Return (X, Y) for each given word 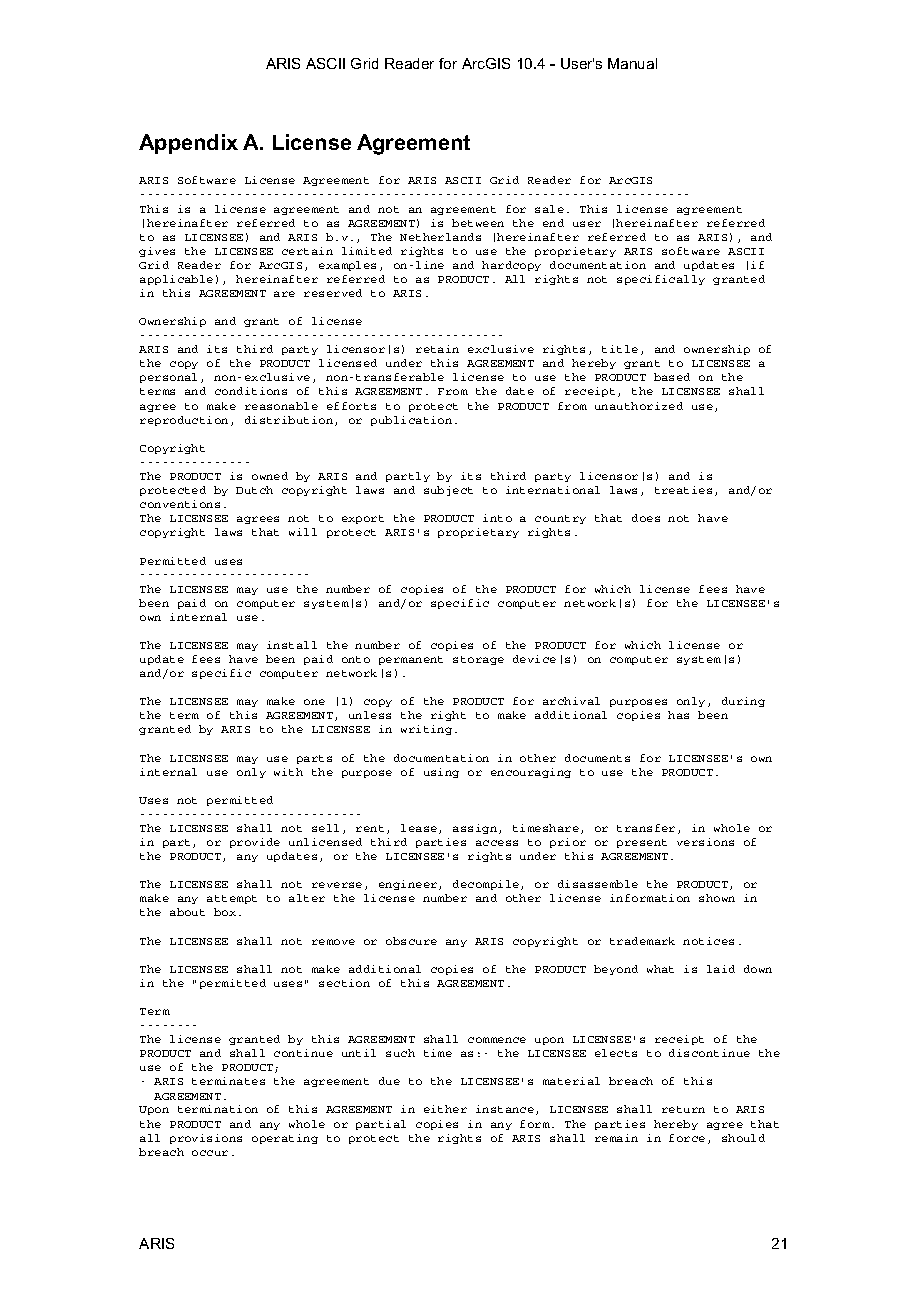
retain (437, 349)
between (478, 223)
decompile (487, 885)
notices (708, 941)
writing (426, 730)
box (225, 912)
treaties (683, 490)
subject (448, 491)
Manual (632, 63)
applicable (176, 280)
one (314, 702)
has (678, 715)
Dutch (254, 490)
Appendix (188, 144)
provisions (206, 1139)
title (620, 349)
